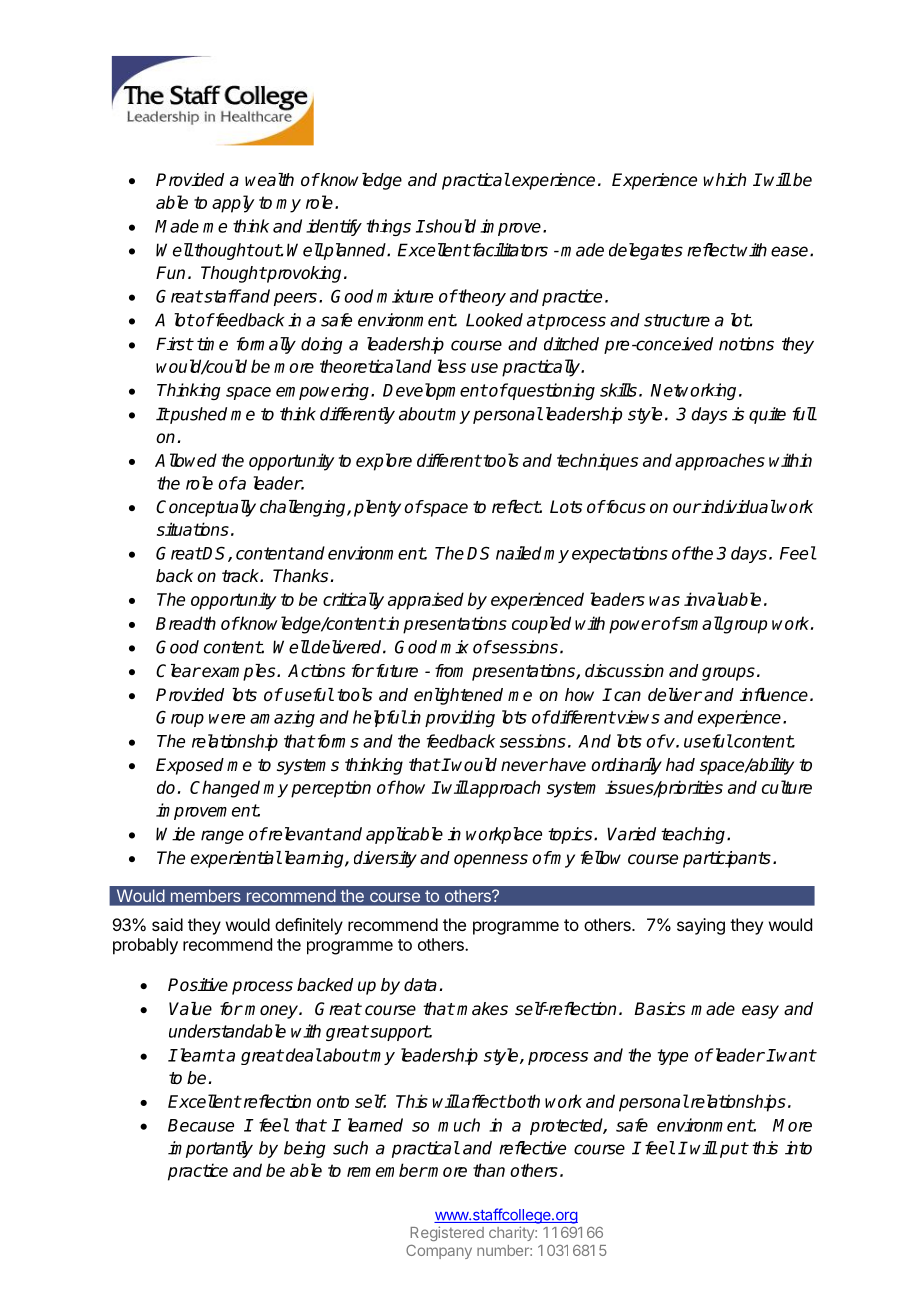  I want to click on Registered, so click(447, 1233).
